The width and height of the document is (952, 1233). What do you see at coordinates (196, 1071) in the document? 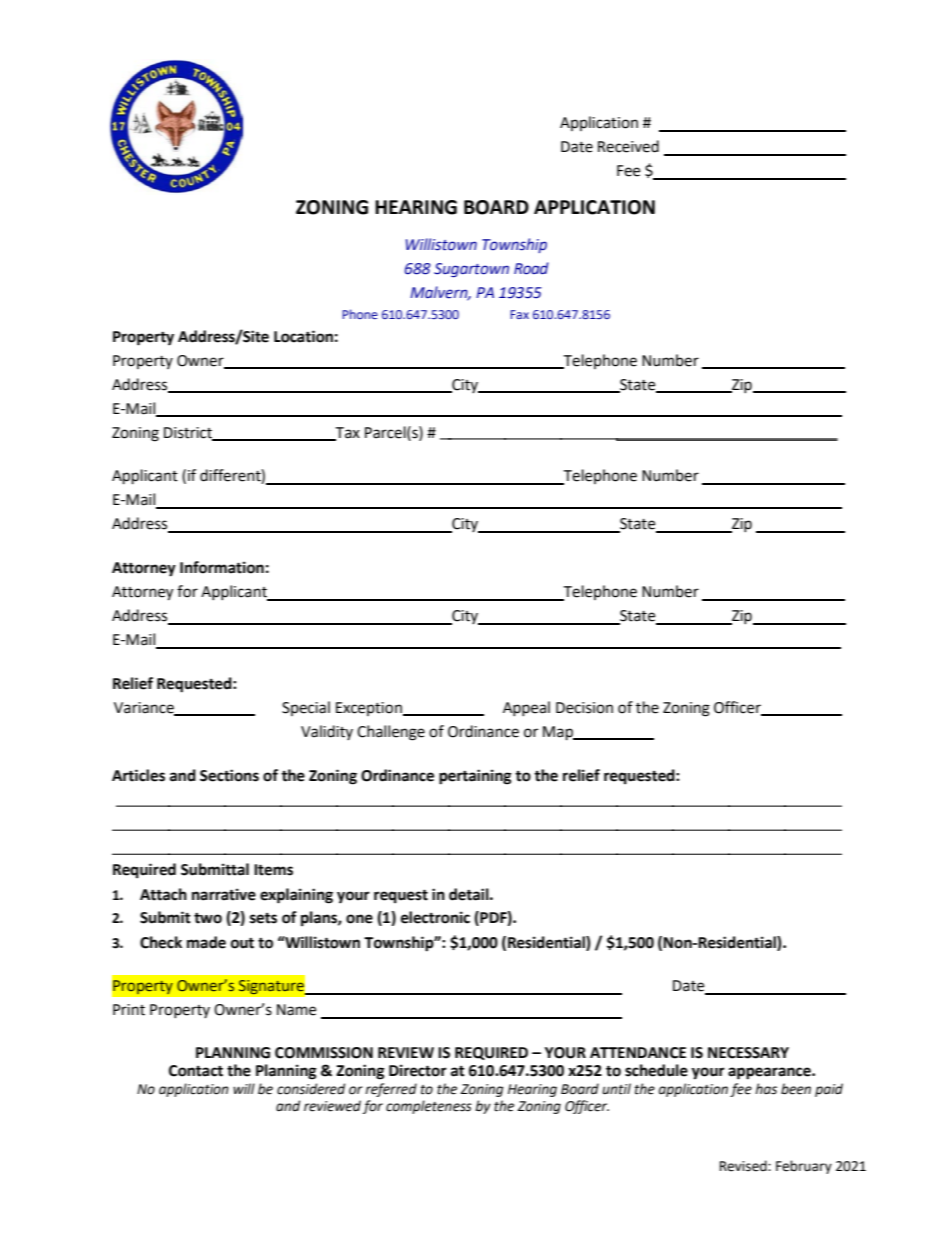
I see `Contact` at bounding box center [196, 1071].
